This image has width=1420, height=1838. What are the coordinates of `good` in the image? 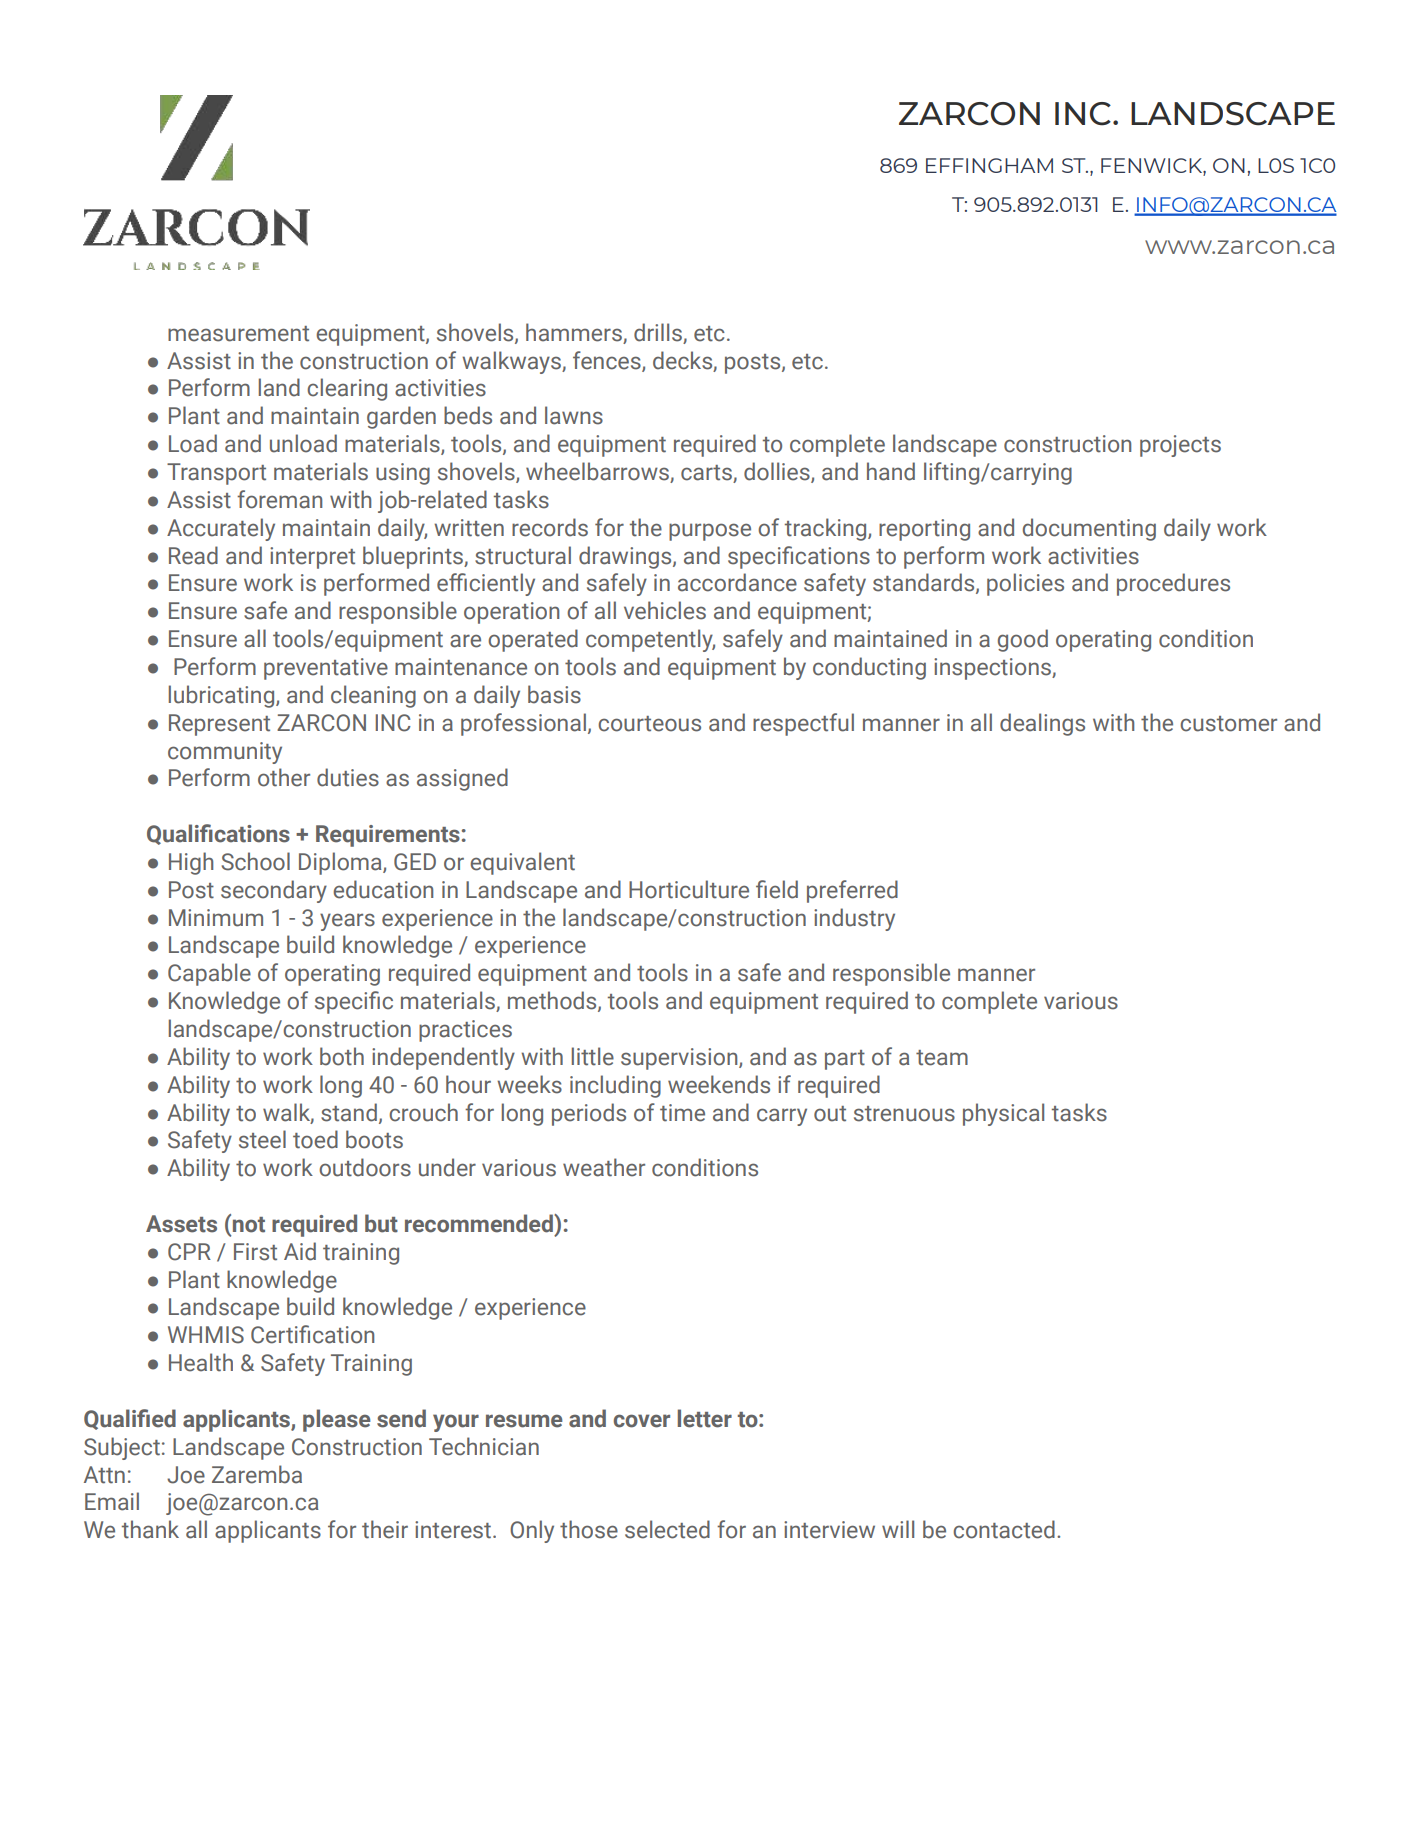 It's located at (1023, 640).
